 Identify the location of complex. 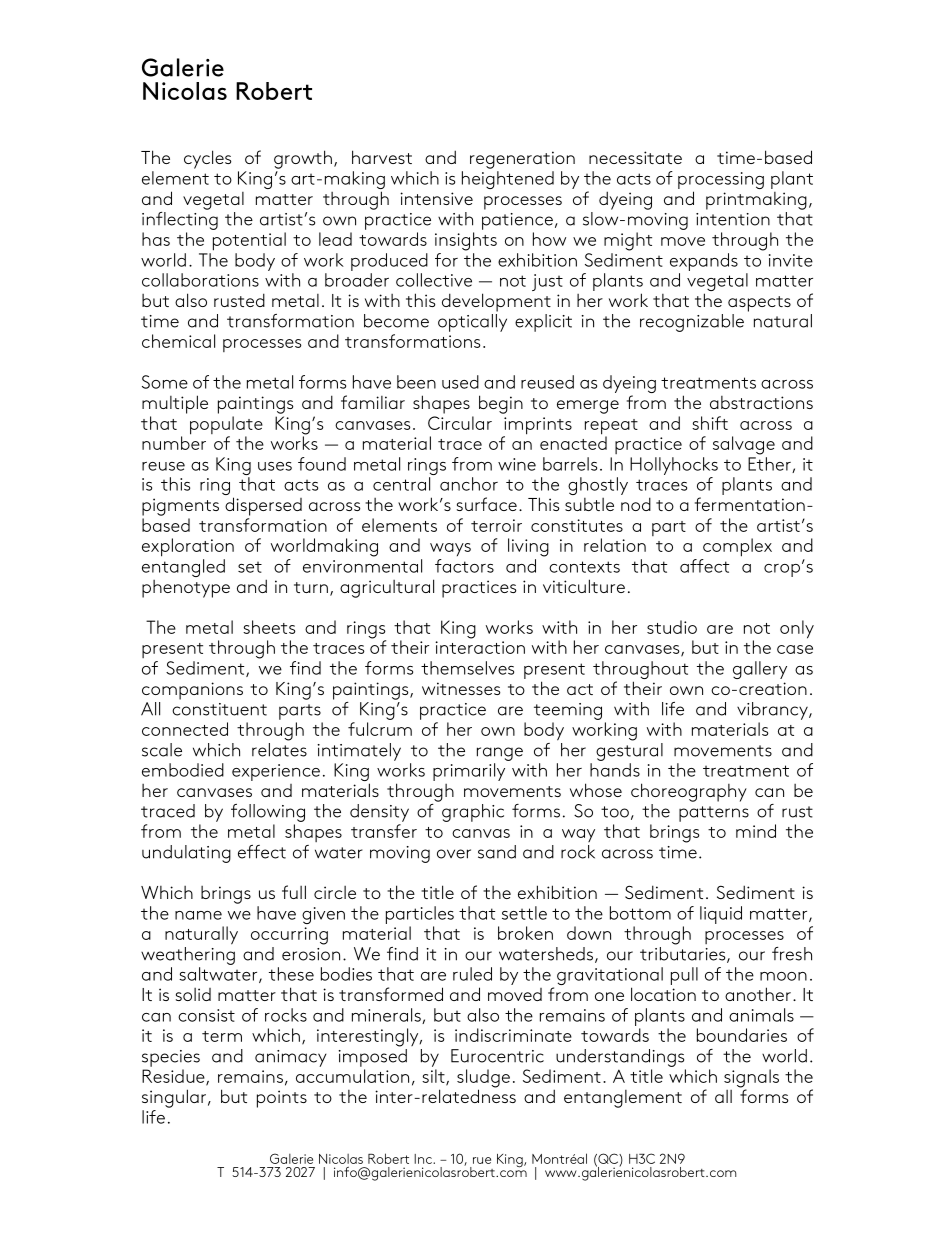
(737, 547).
